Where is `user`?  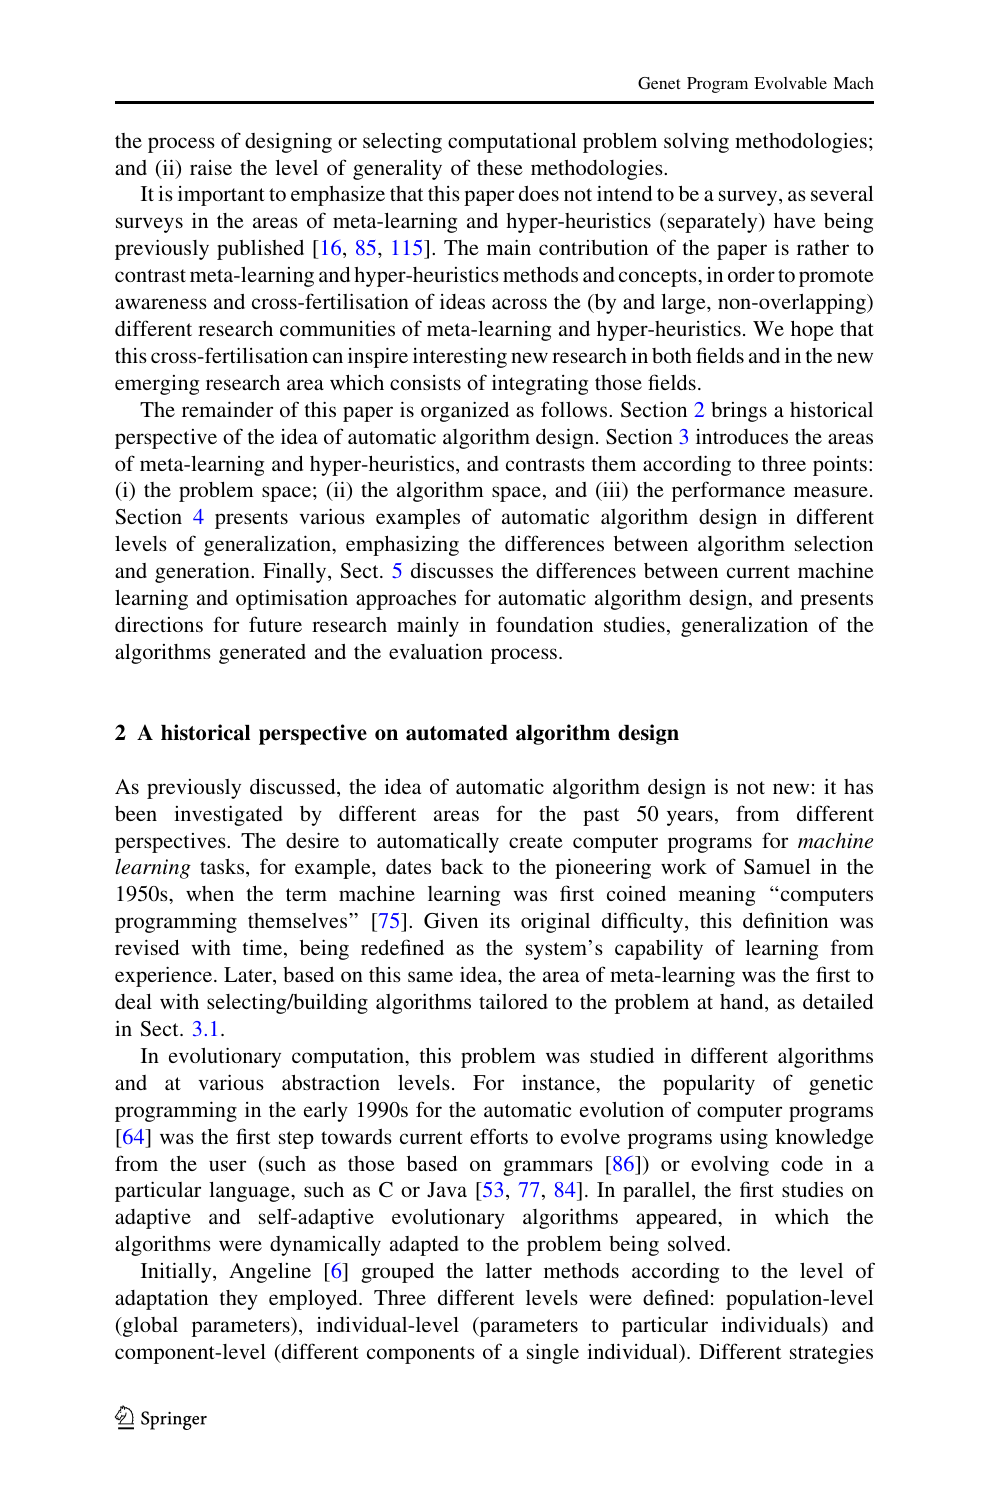
user is located at coordinates (227, 1165).
